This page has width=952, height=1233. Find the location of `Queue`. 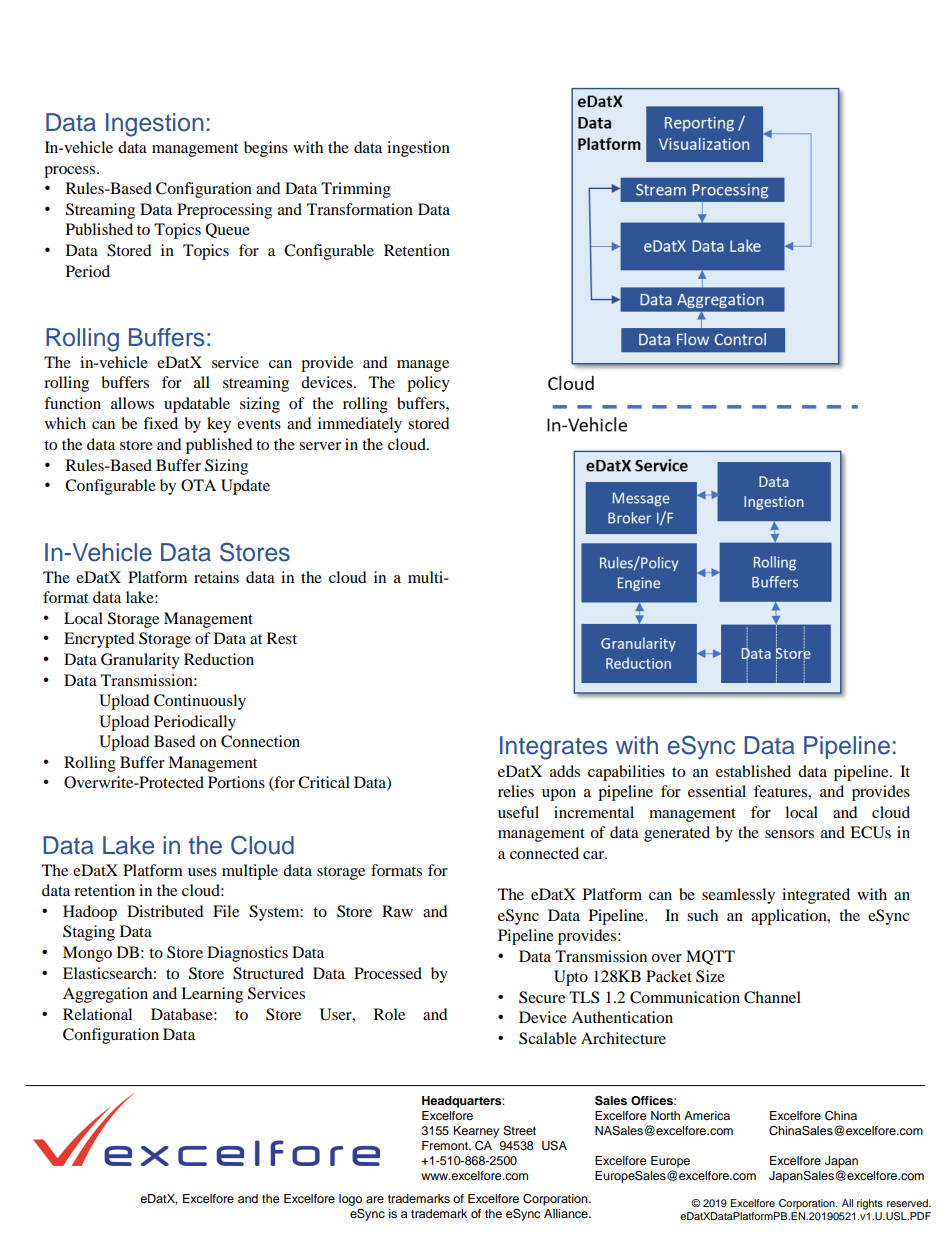

Queue is located at coordinates (227, 230).
